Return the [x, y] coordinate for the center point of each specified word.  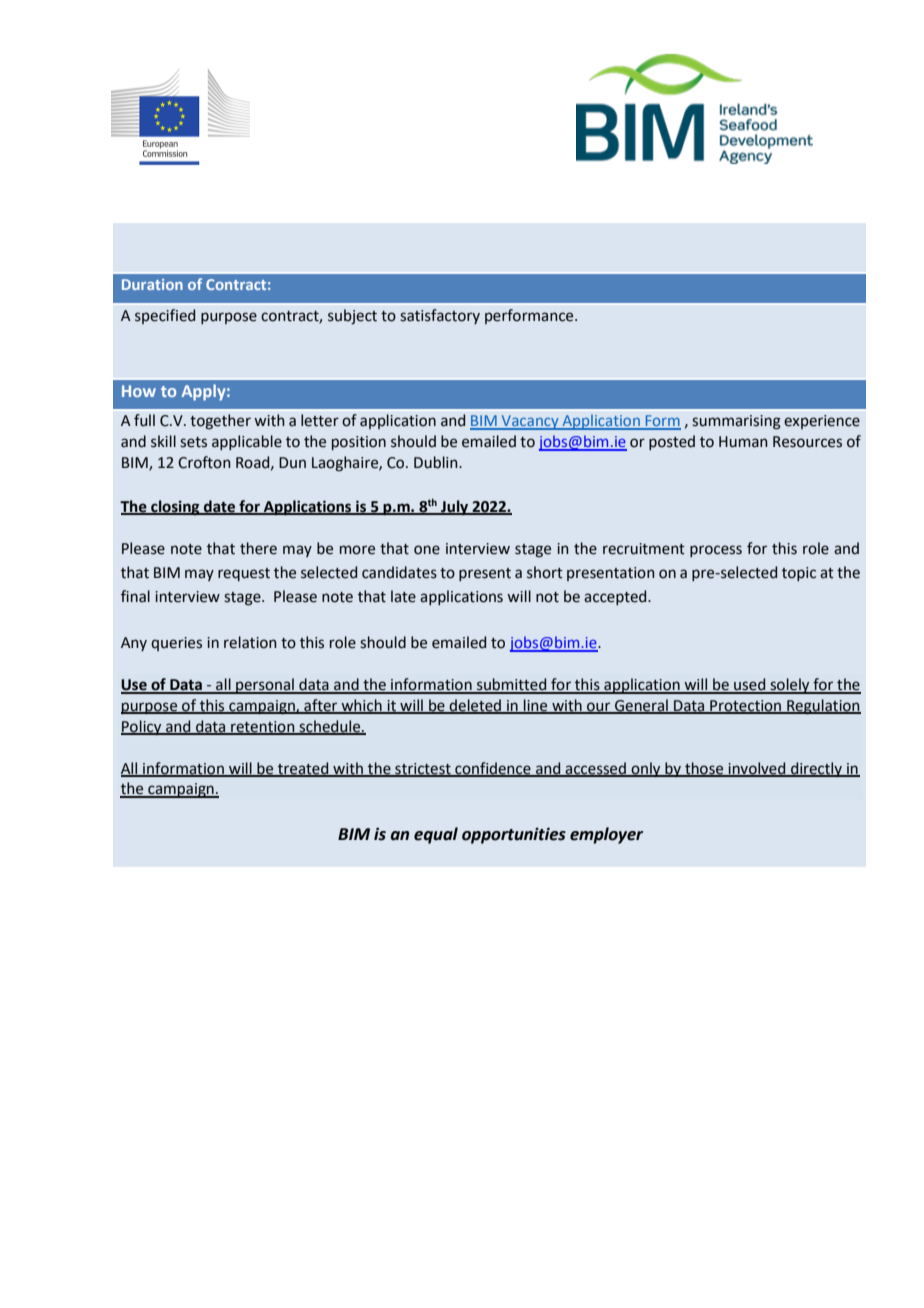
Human [743, 442]
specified [165, 316]
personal [265, 686]
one [427, 550]
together [220, 422]
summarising [736, 422]
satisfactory [440, 316]
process [716, 551]
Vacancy [530, 422]
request [244, 574]
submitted [512, 685]
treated [303, 769]
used [750, 685]
